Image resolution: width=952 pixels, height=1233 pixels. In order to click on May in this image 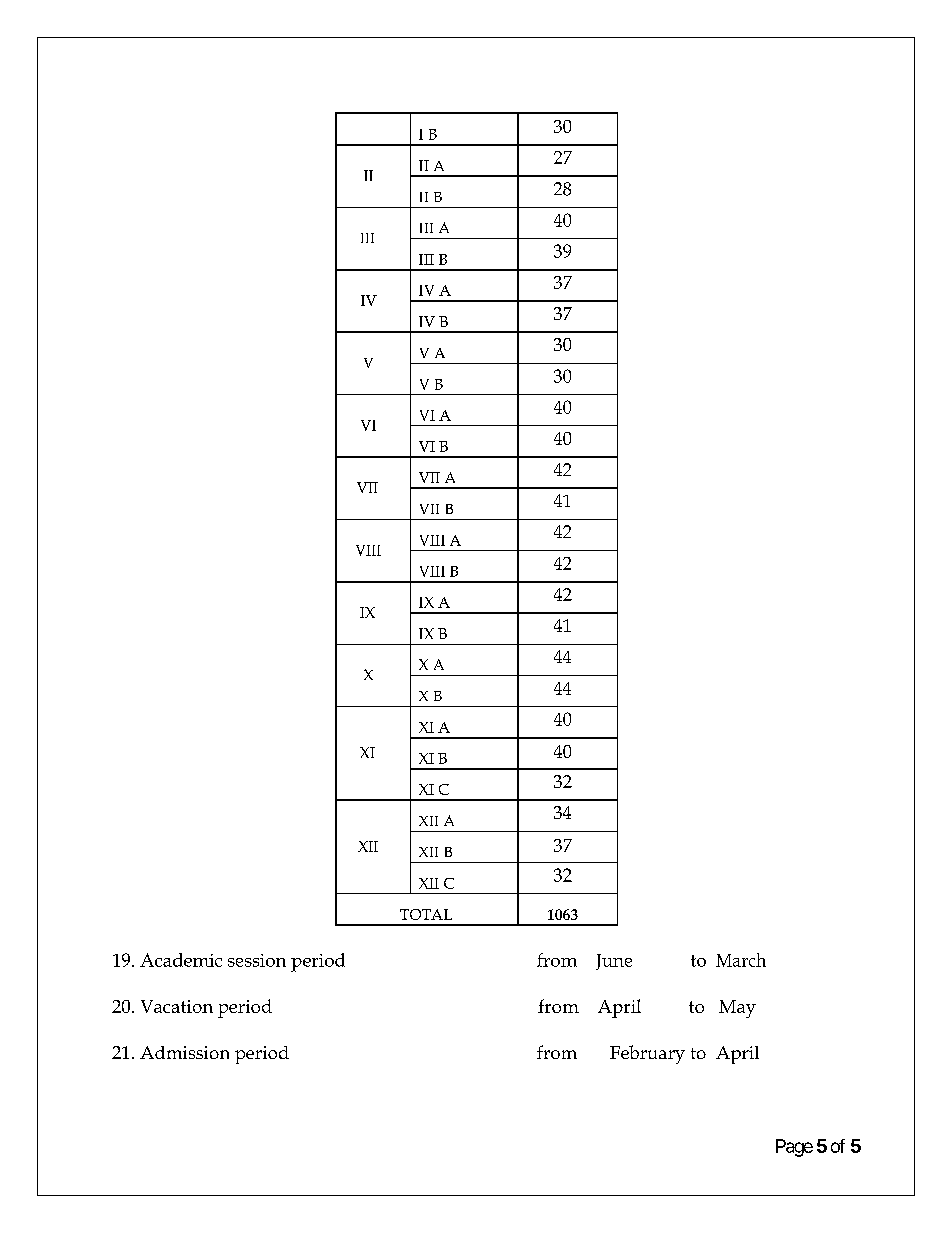, I will do `click(737, 1009)`.
